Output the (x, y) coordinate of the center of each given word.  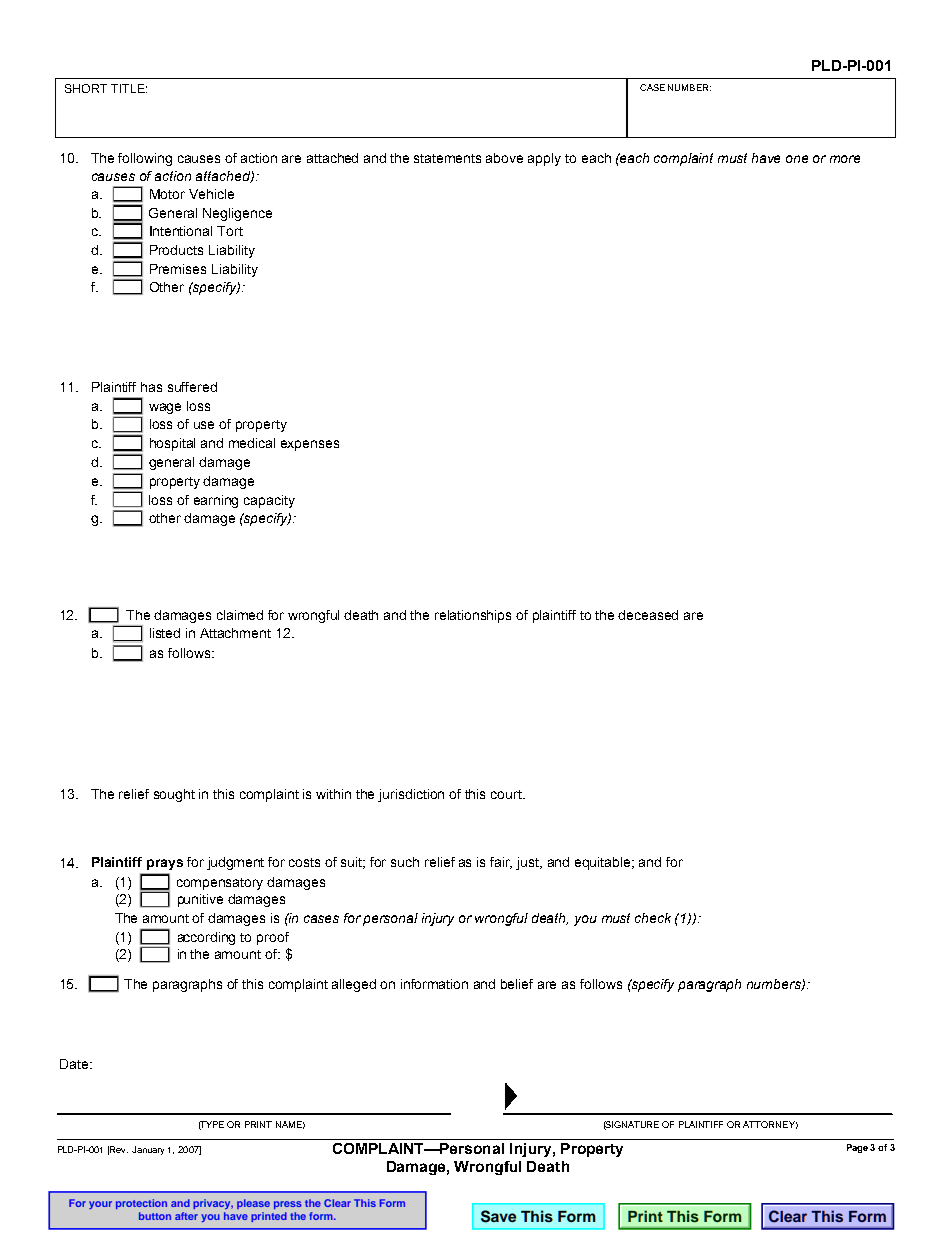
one (797, 159)
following (145, 159)
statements (447, 158)
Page (857, 1148)
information (434, 984)
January (148, 1150)
